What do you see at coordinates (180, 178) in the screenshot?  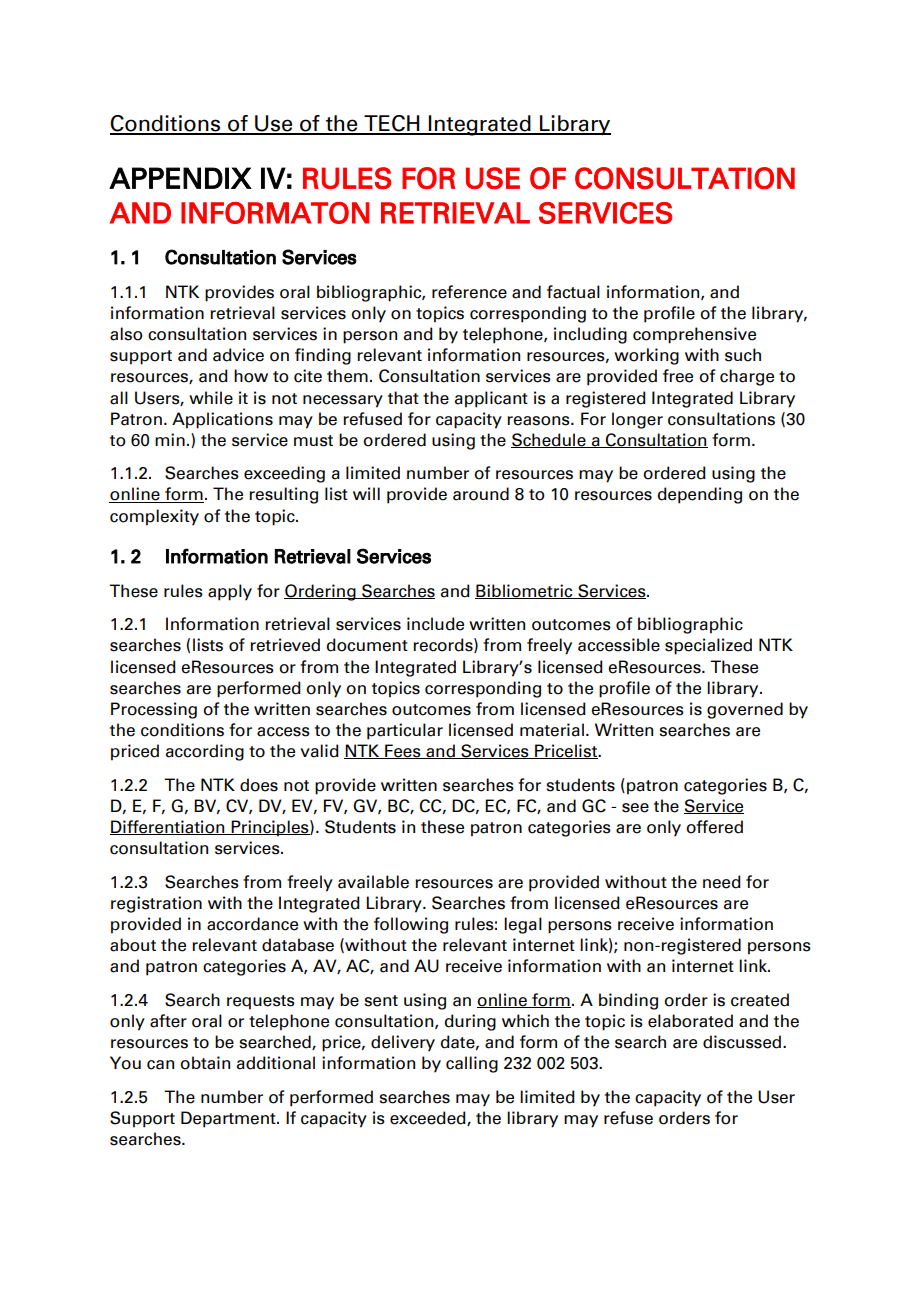 I see `APPENDIX` at bounding box center [180, 178].
